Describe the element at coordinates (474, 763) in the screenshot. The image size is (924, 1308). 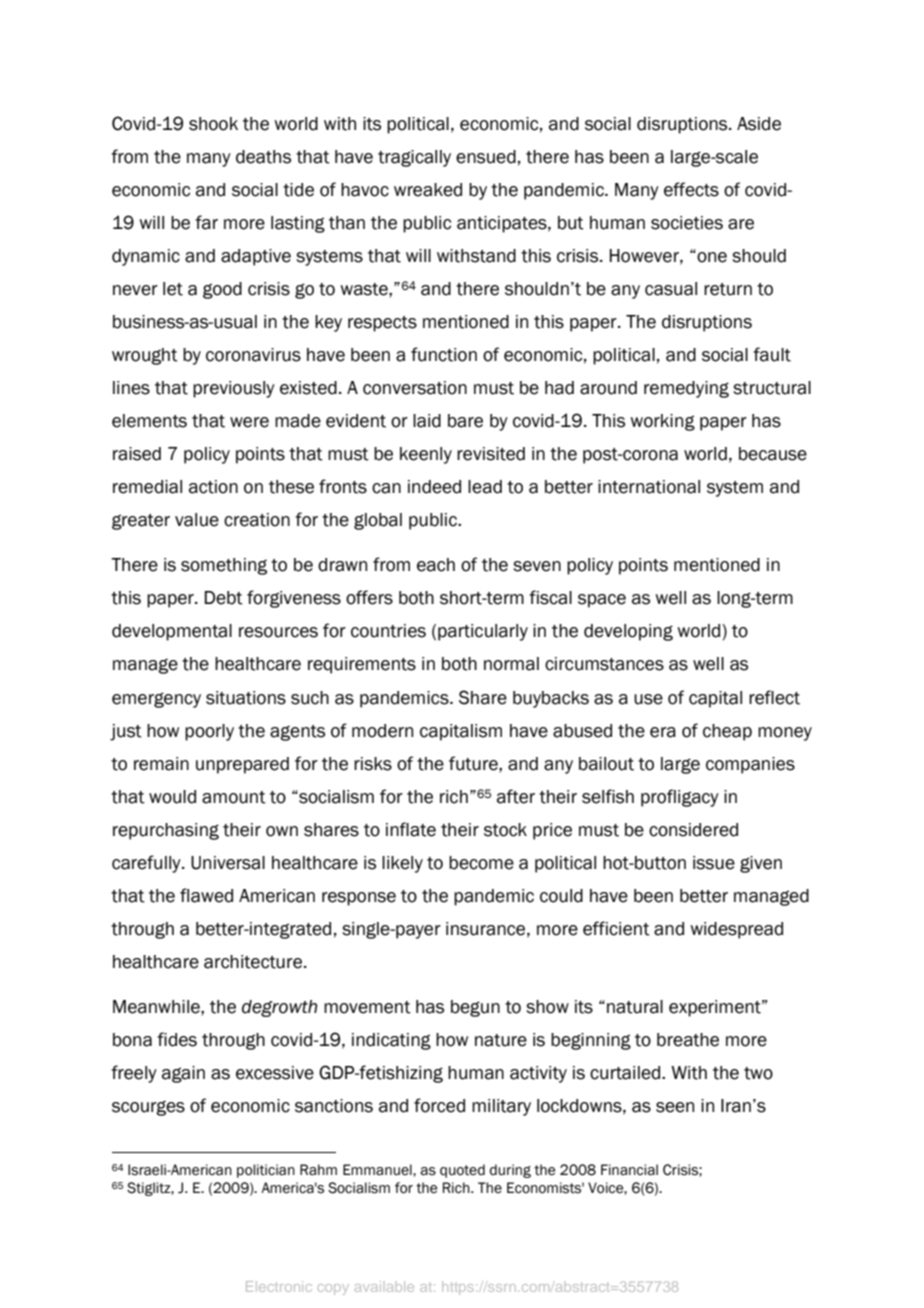
I see `future` at that location.
